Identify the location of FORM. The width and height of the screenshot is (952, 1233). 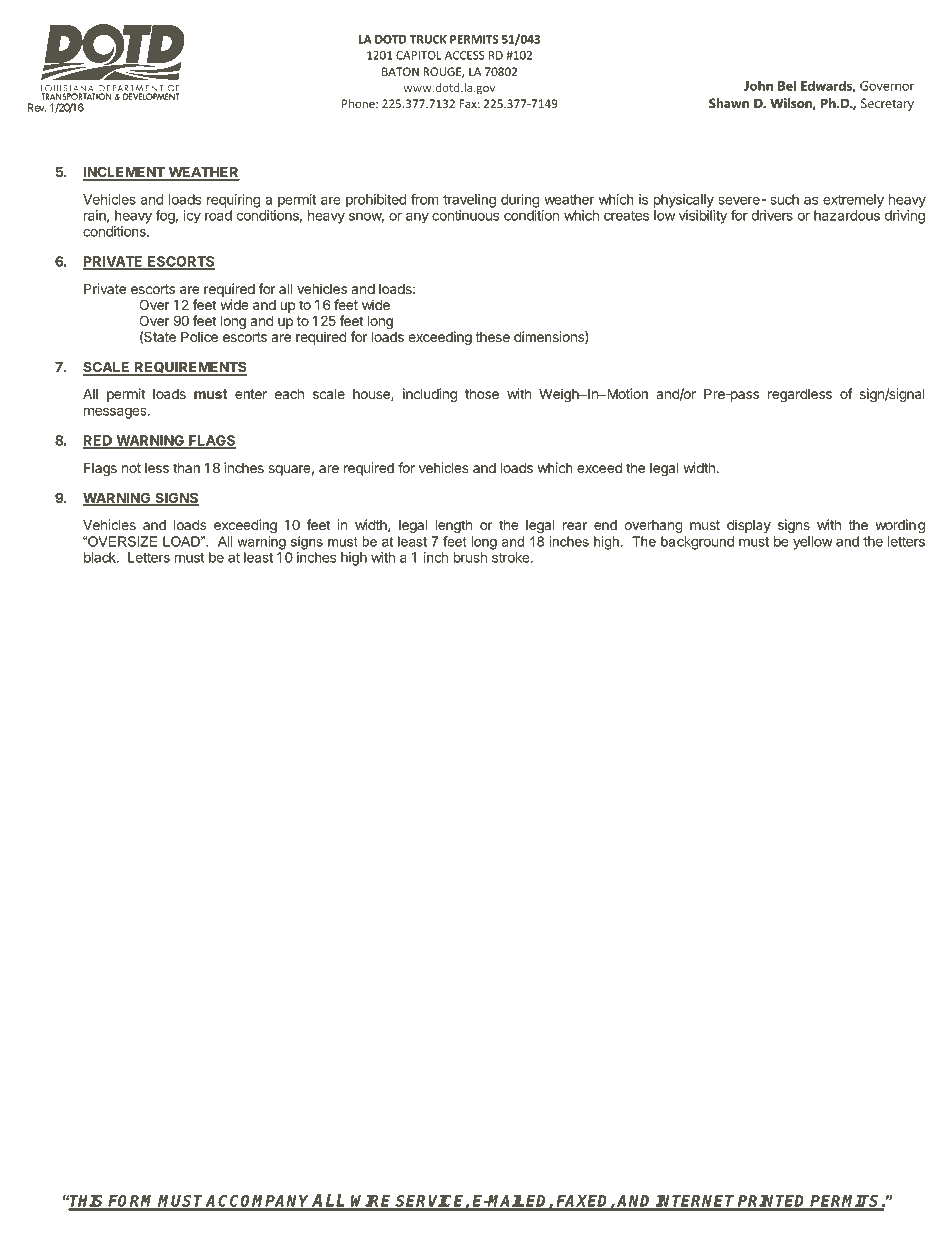
(132, 1202).
